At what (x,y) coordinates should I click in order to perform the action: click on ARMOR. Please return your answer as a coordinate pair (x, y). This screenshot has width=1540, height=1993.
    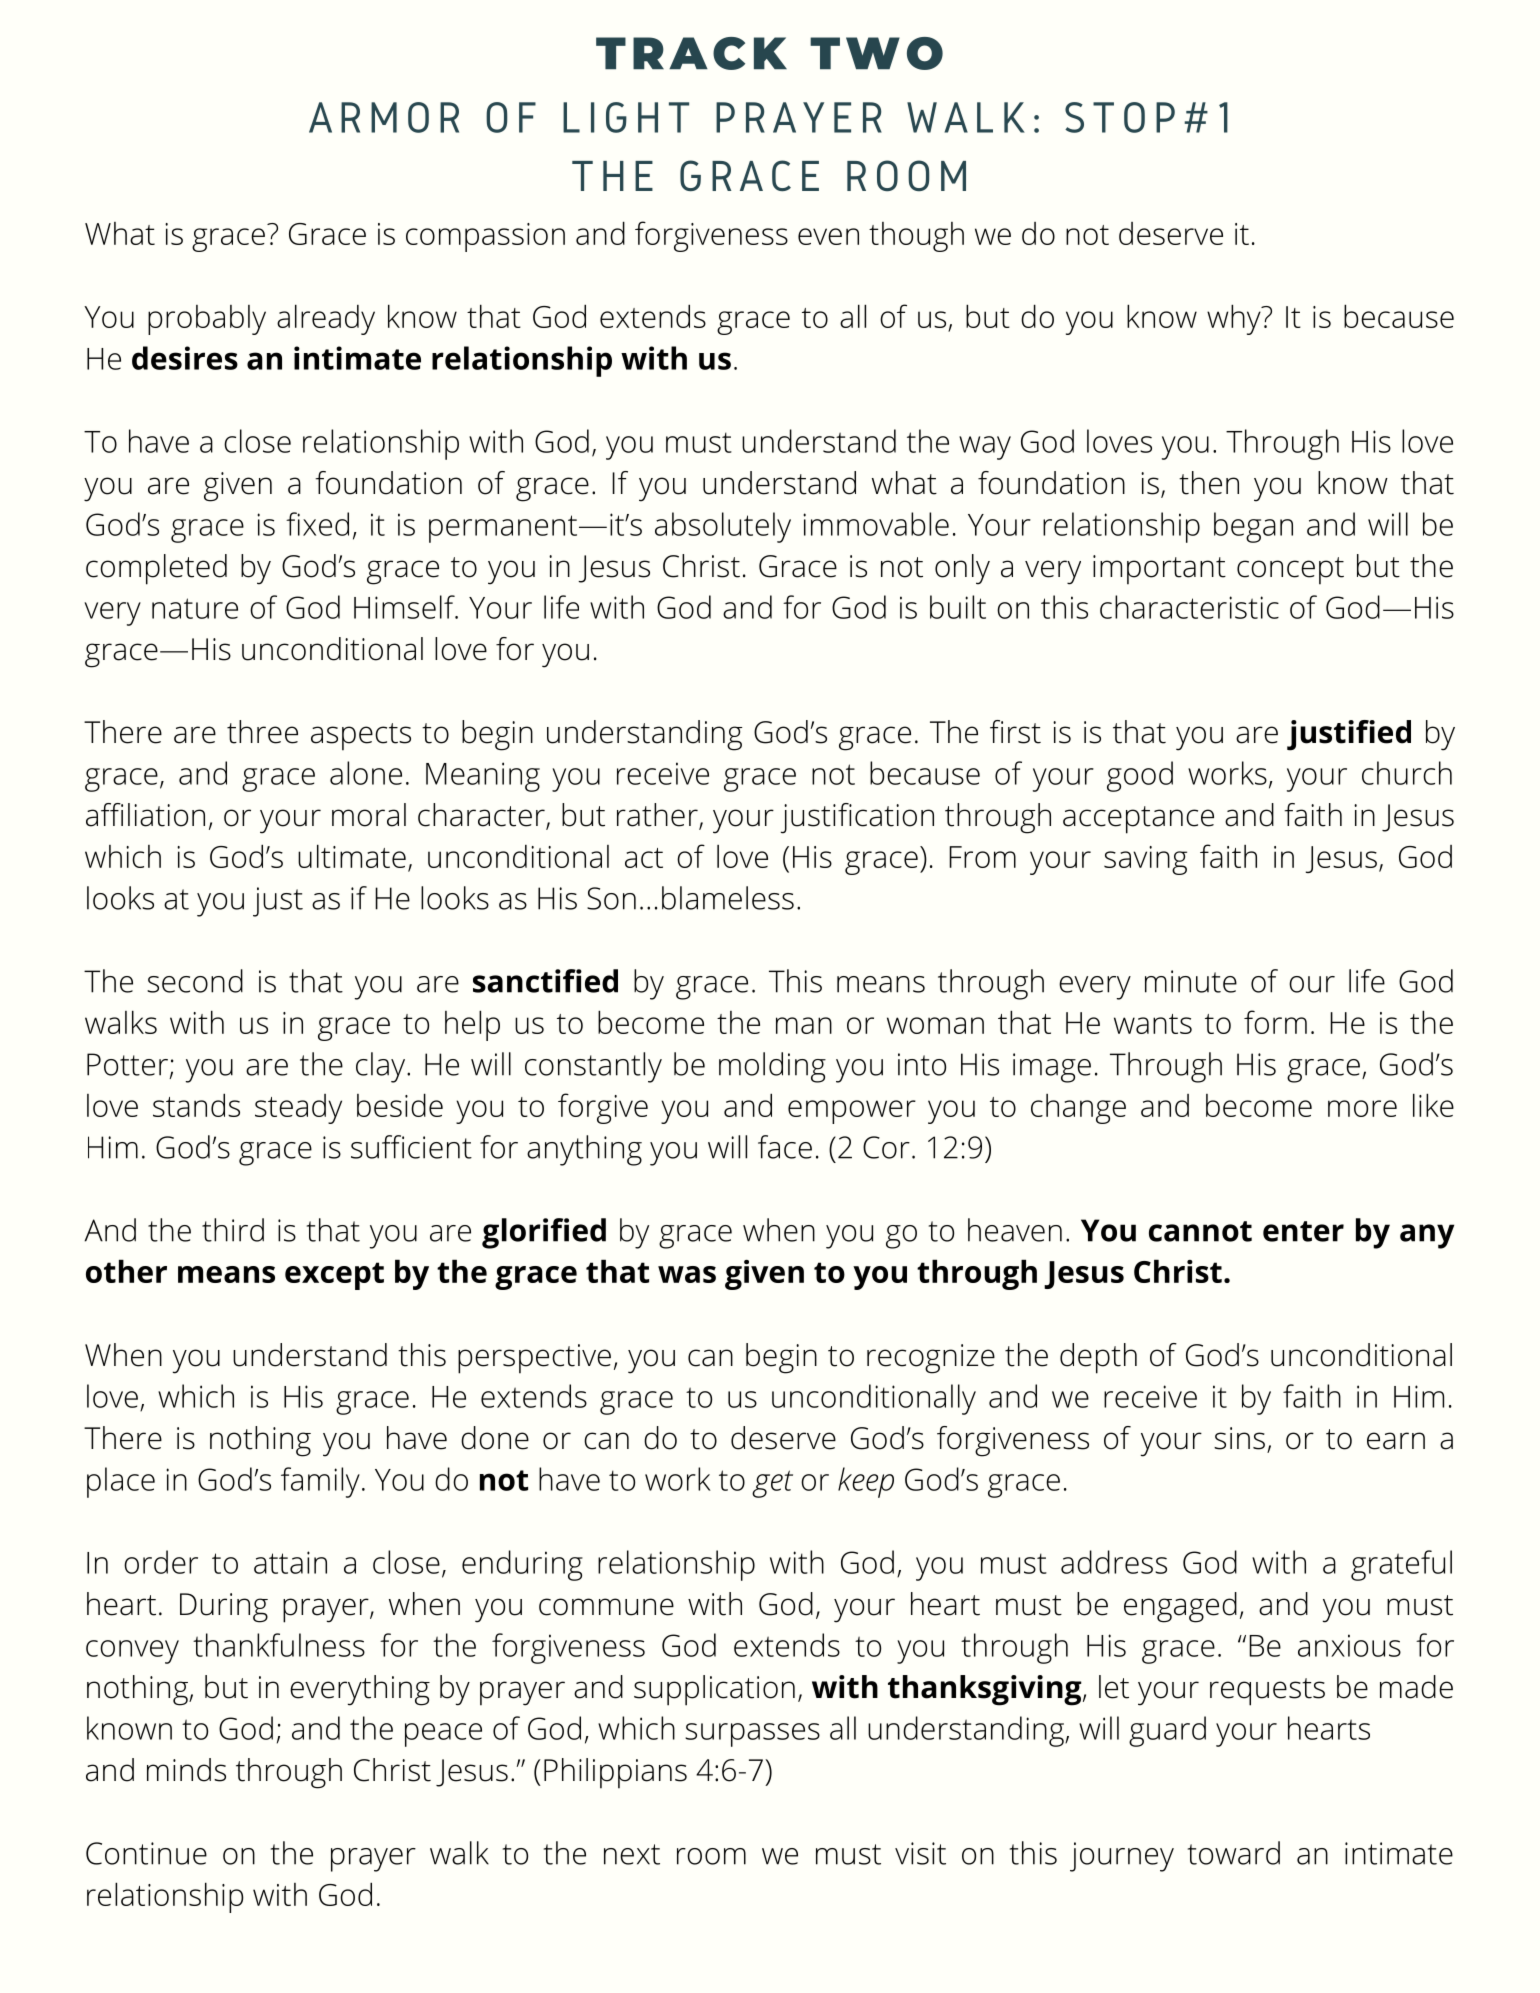
    Looking at the image, I should click on (384, 117).
